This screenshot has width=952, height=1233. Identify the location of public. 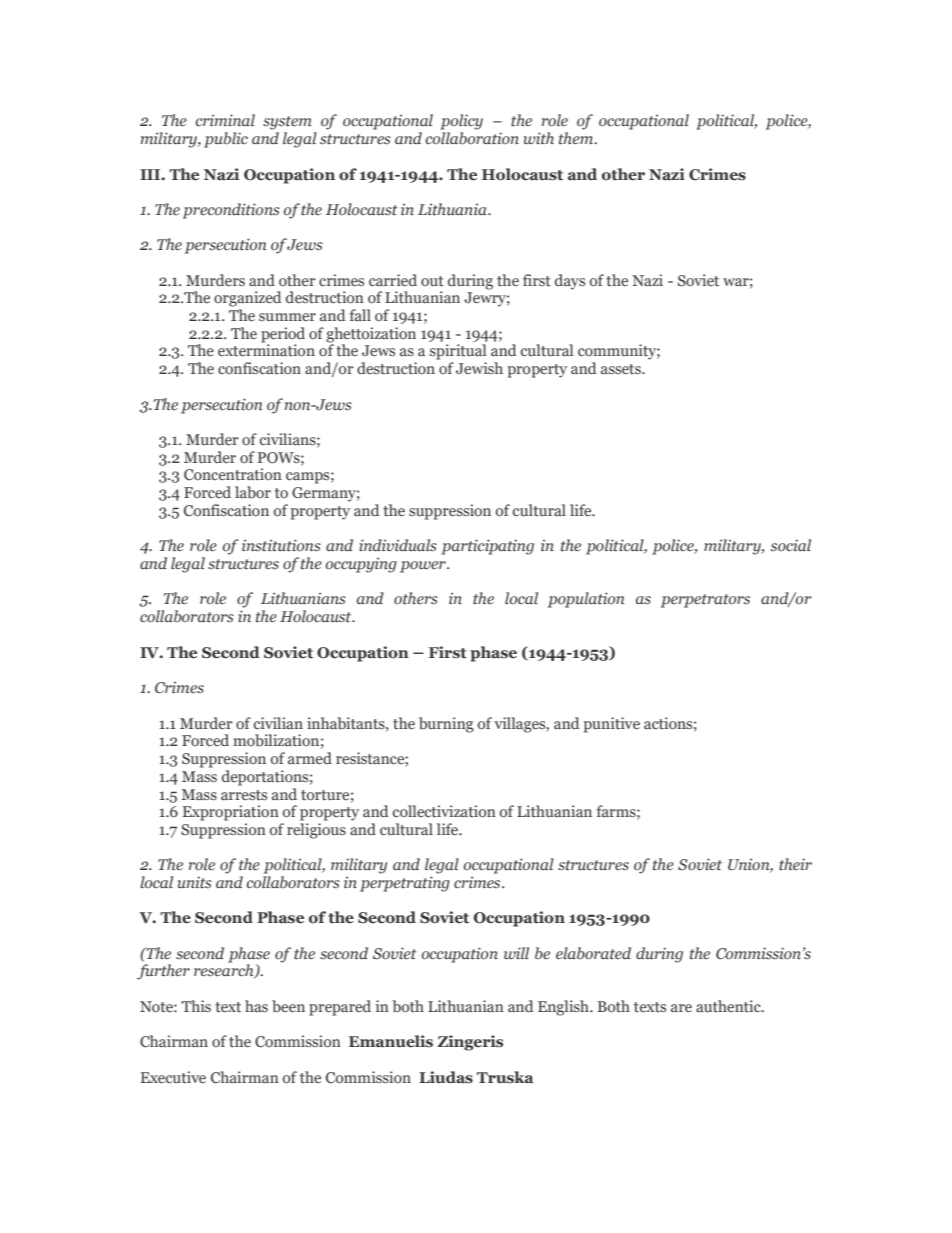
(226, 140).
